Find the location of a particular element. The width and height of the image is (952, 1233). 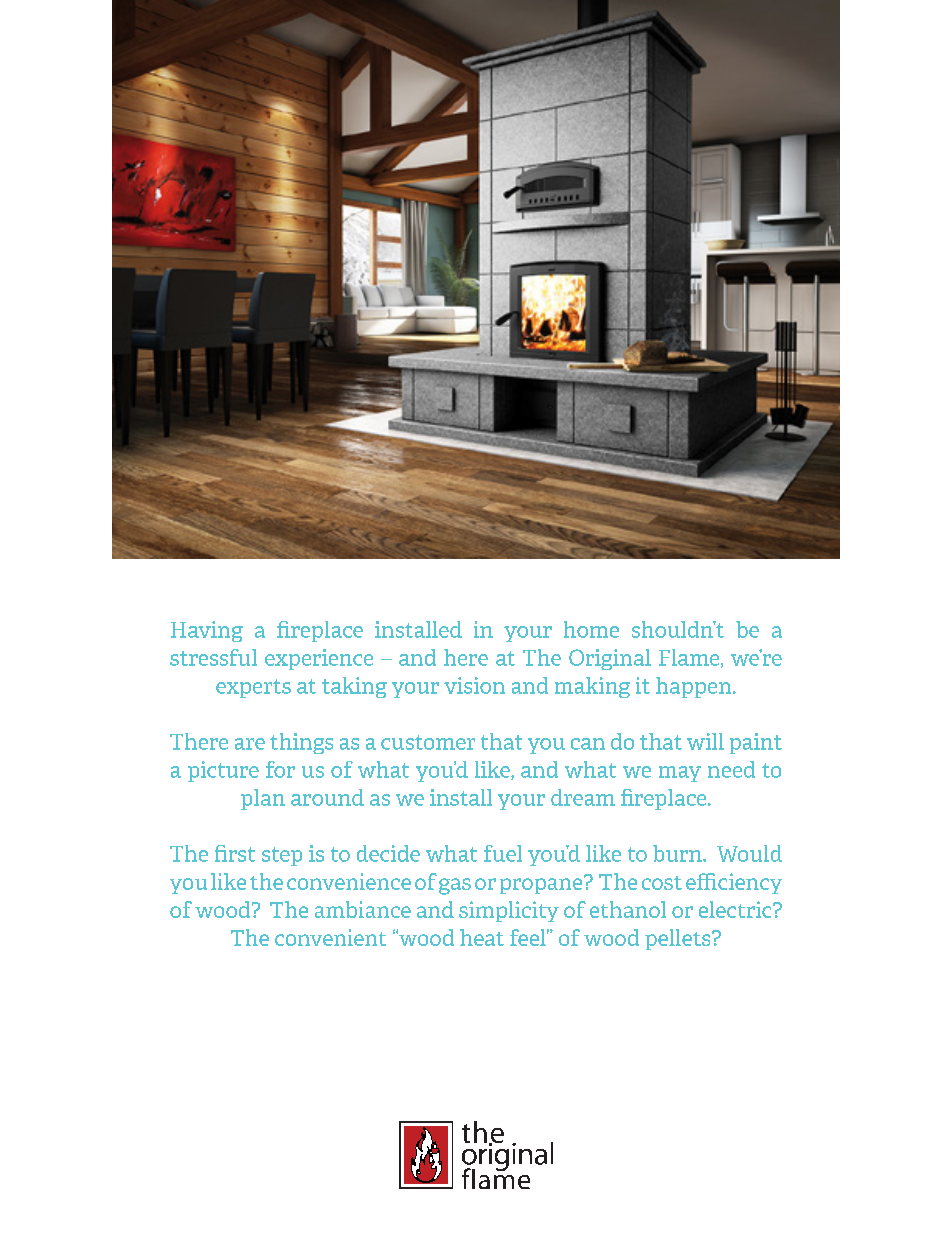

convenient is located at coordinates (330, 937).
